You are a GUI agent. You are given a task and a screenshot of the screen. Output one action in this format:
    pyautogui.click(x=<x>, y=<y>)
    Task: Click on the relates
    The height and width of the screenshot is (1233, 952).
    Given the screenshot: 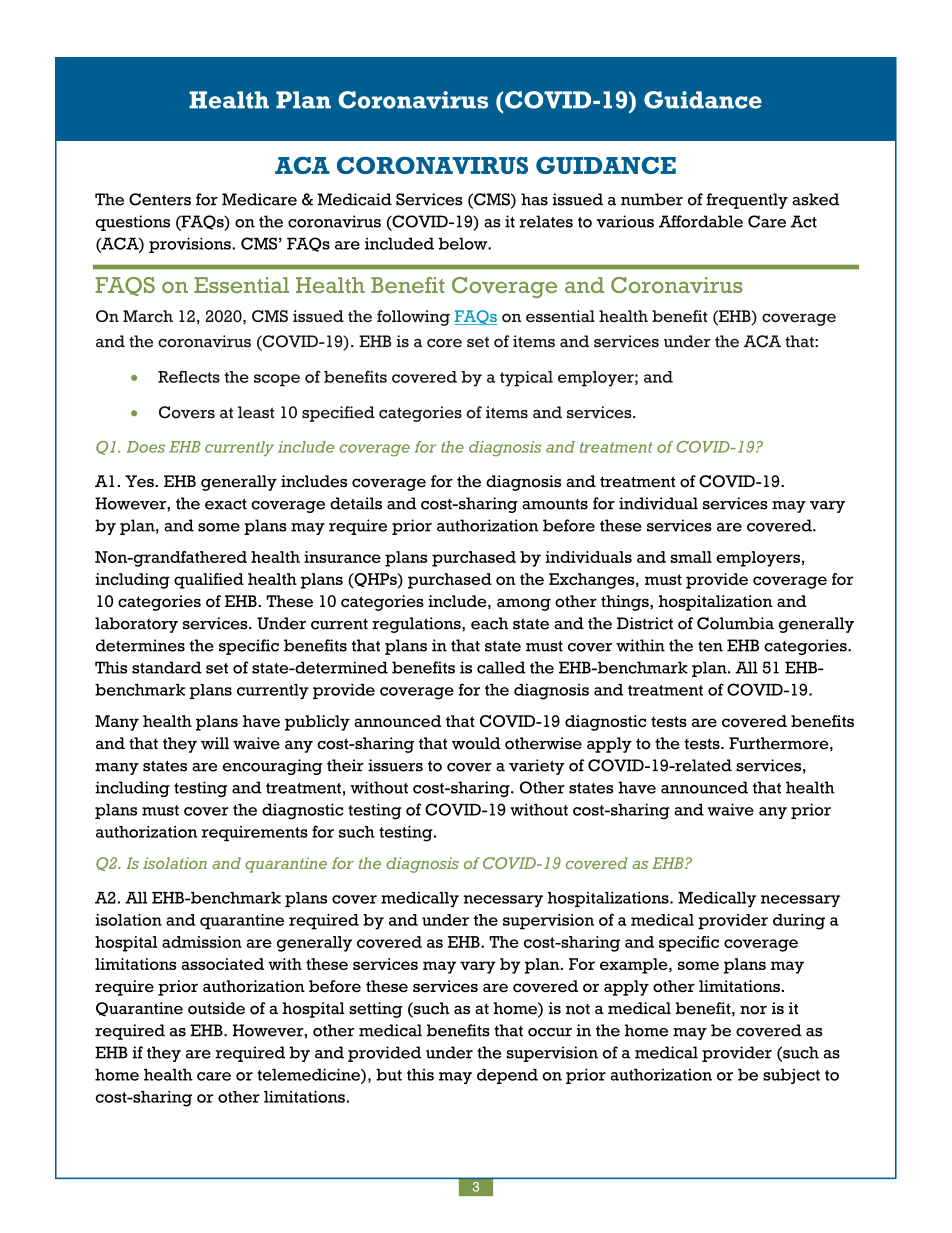 What is the action you would take?
    pyautogui.click(x=546, y=221)
